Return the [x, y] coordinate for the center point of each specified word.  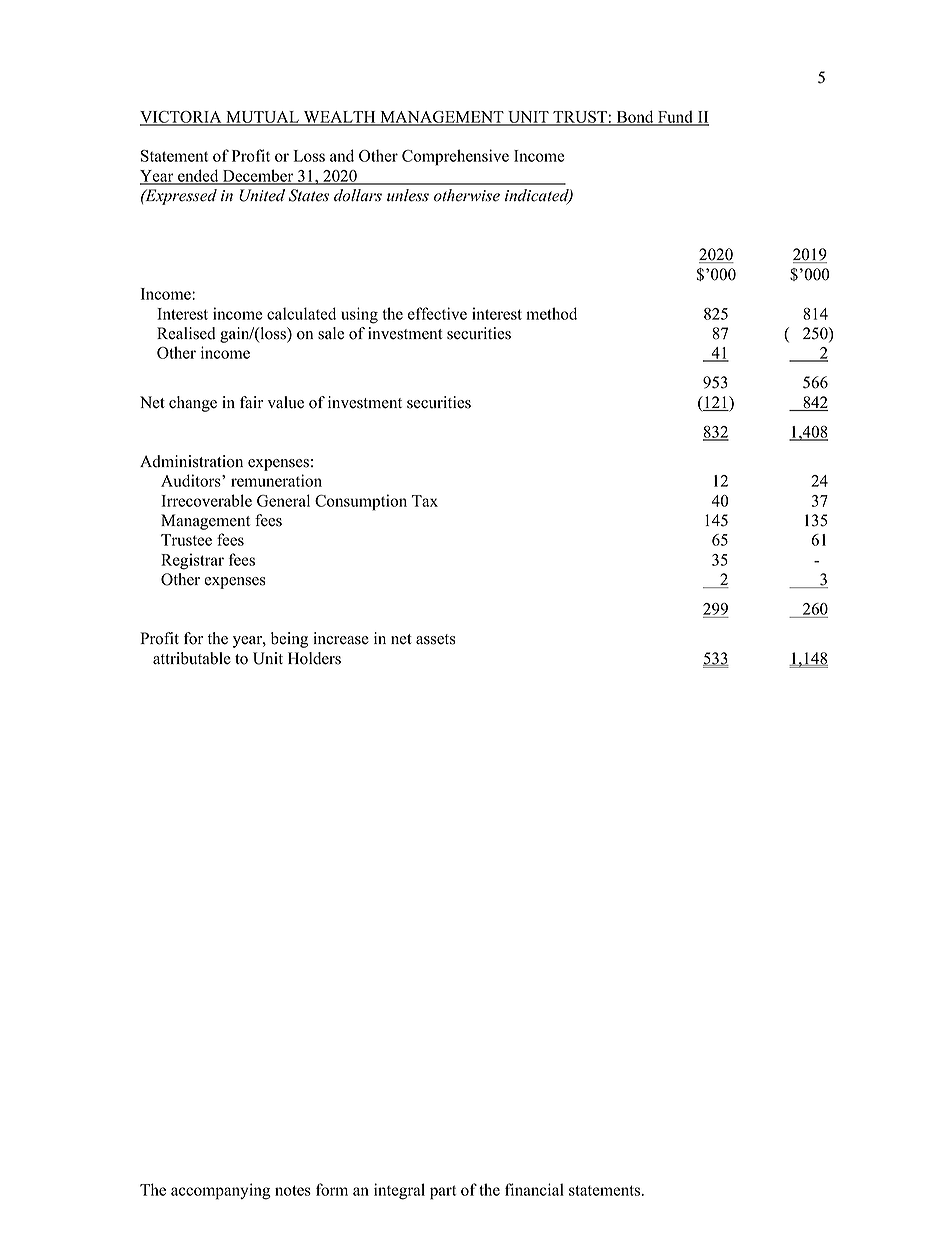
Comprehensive [455, 157]
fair [251, 402]
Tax [425, 501]
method [551, 313]
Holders [314, 658]
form [332, 1189]
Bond [635, 117]
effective [437, 313]
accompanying [221, 1191]
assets [436, 639]
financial [534, 1189]
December [258, 176]
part [443, 1192]
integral [399, 1191]
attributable [192, 658]
